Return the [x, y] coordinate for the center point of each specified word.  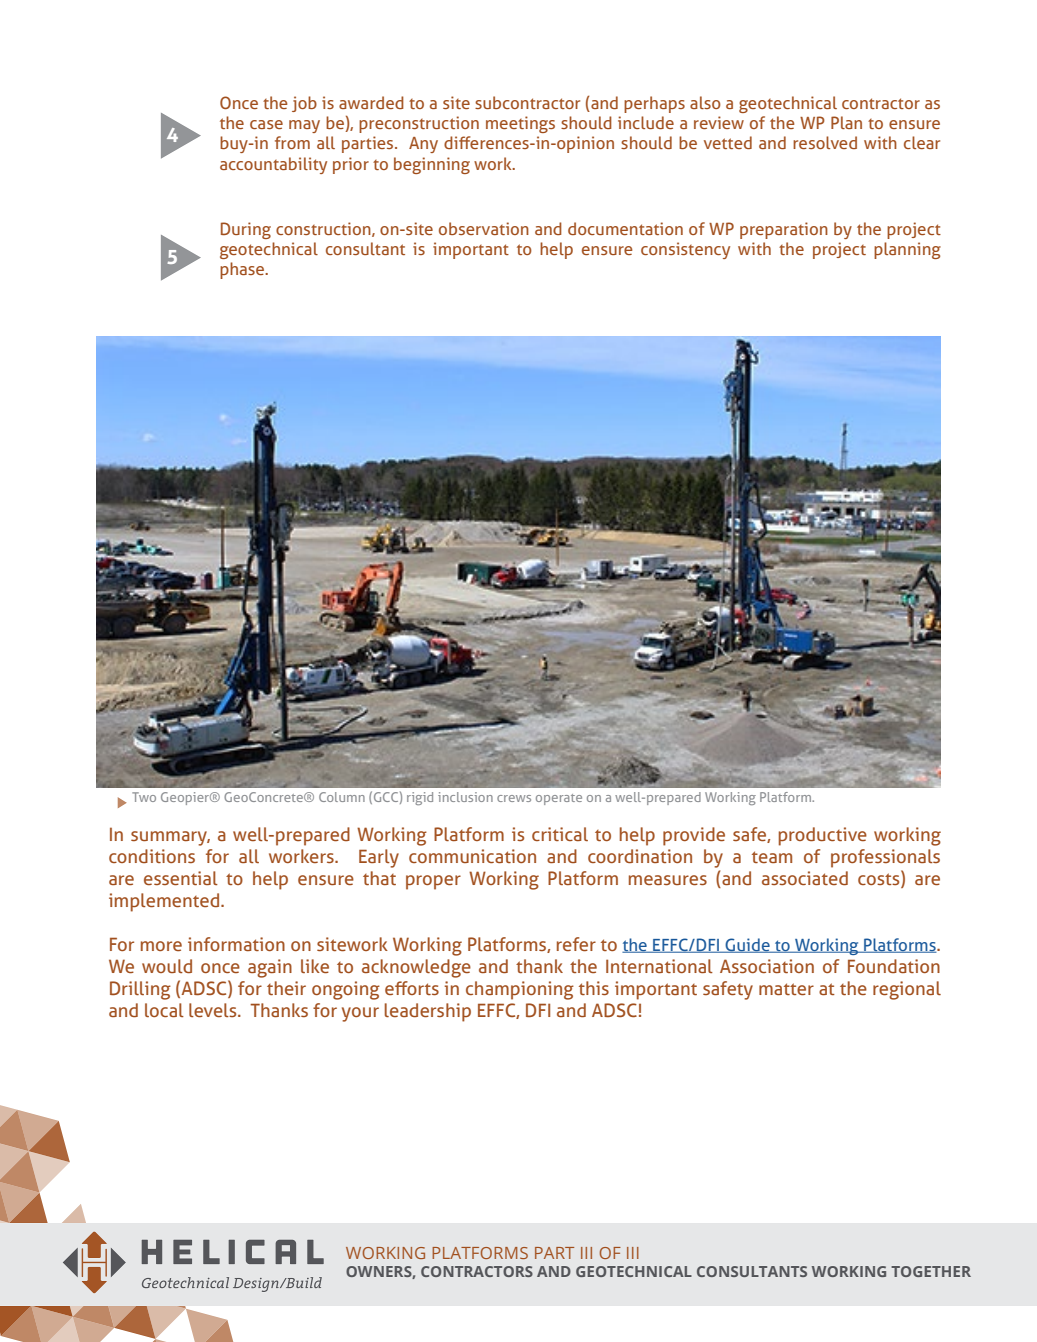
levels [214, 1010]
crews [514, 798]
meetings [520, 124]
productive [823, 836]
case [266, 124]
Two [144, 797]
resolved [825, 142]
